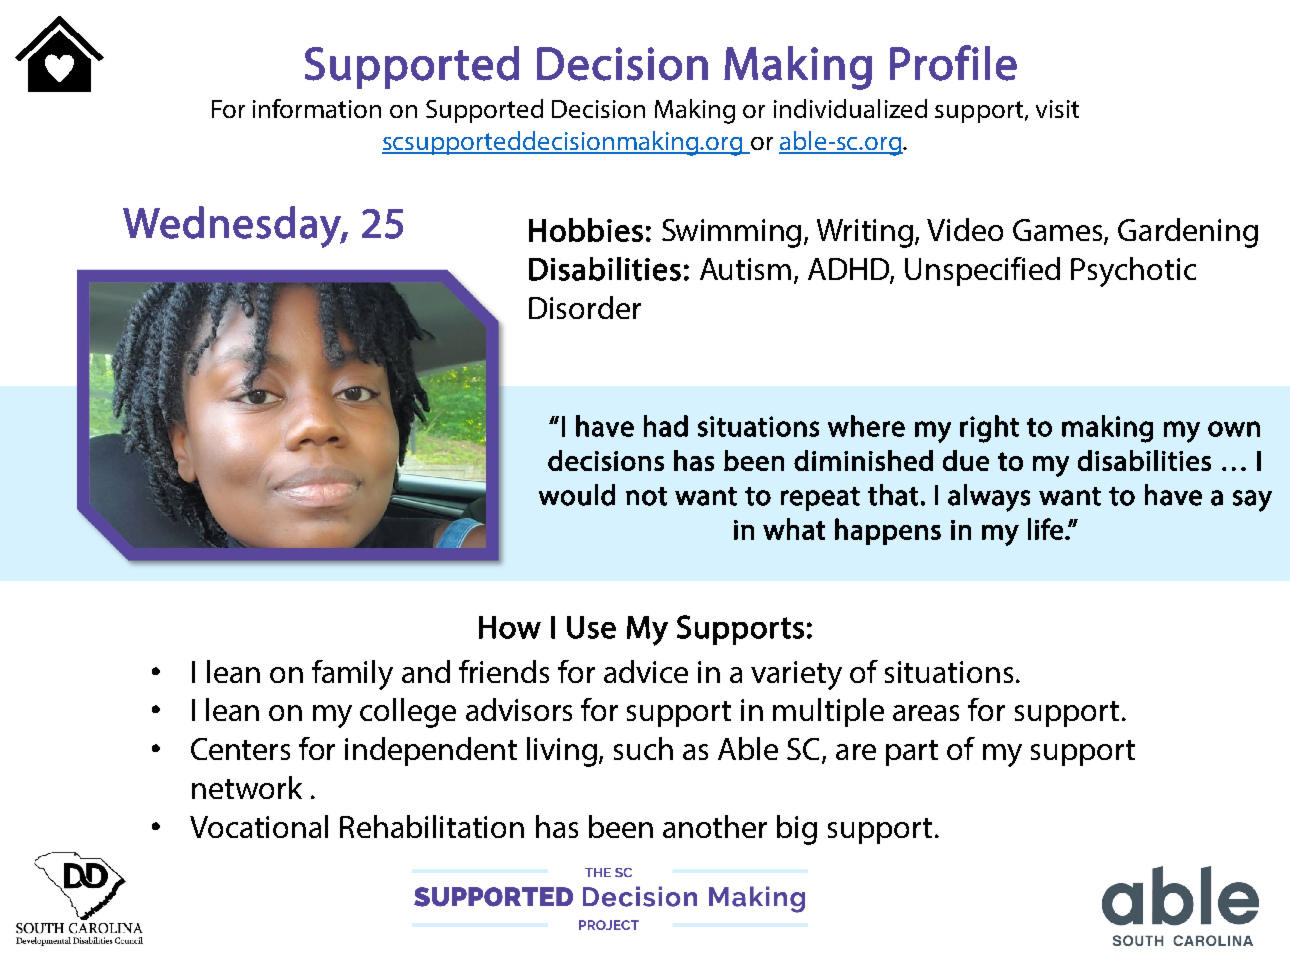  Describe the element at coordinates (577, 495) in the page. I see `would` at that location.
